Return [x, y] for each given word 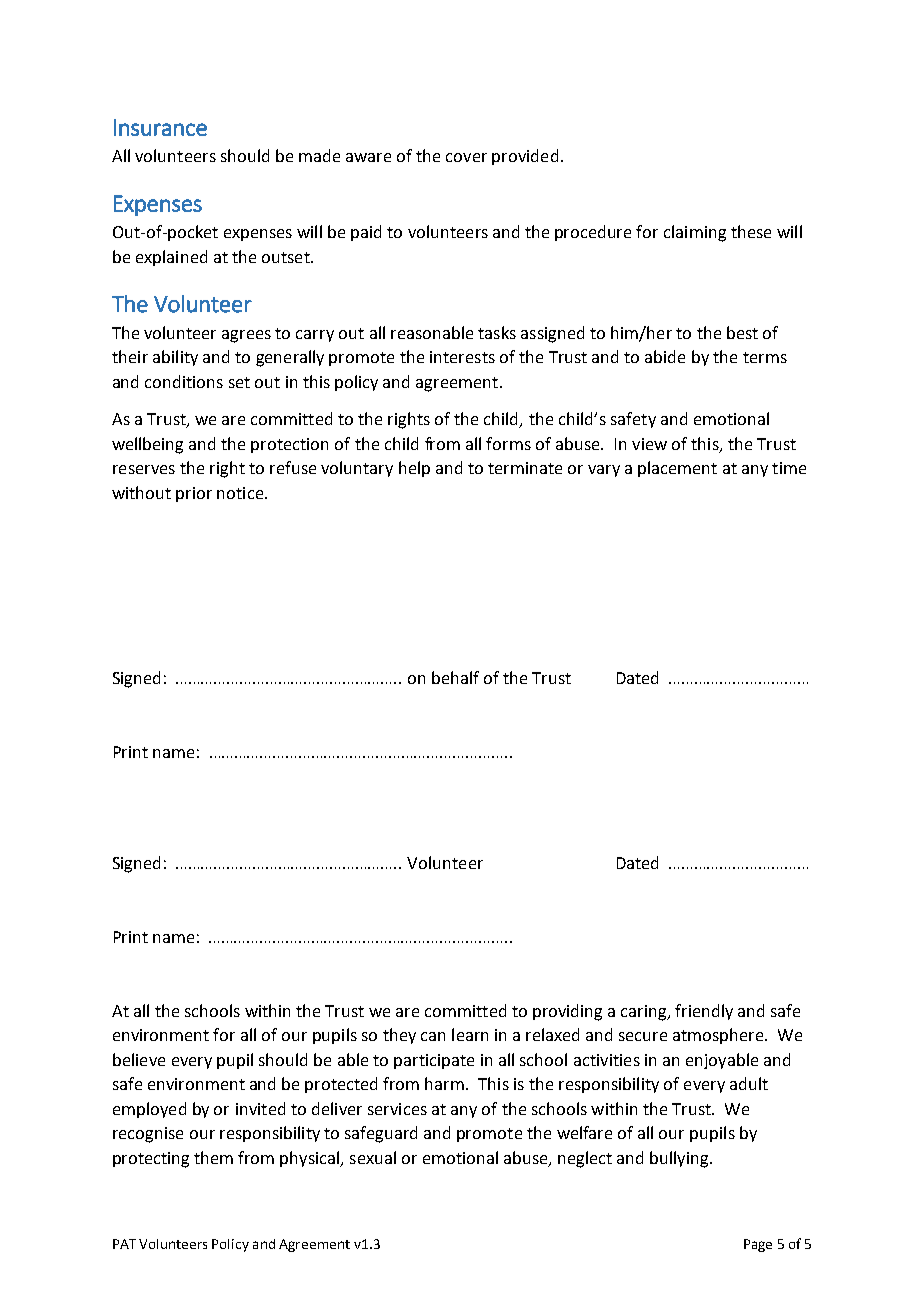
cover [466, 157]
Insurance [160, 127]
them [213, 1157]
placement [677, 469]
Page [758, 1245]
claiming [695, 233]
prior [194, 494]
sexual [373, 1157]
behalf [455, 677]
